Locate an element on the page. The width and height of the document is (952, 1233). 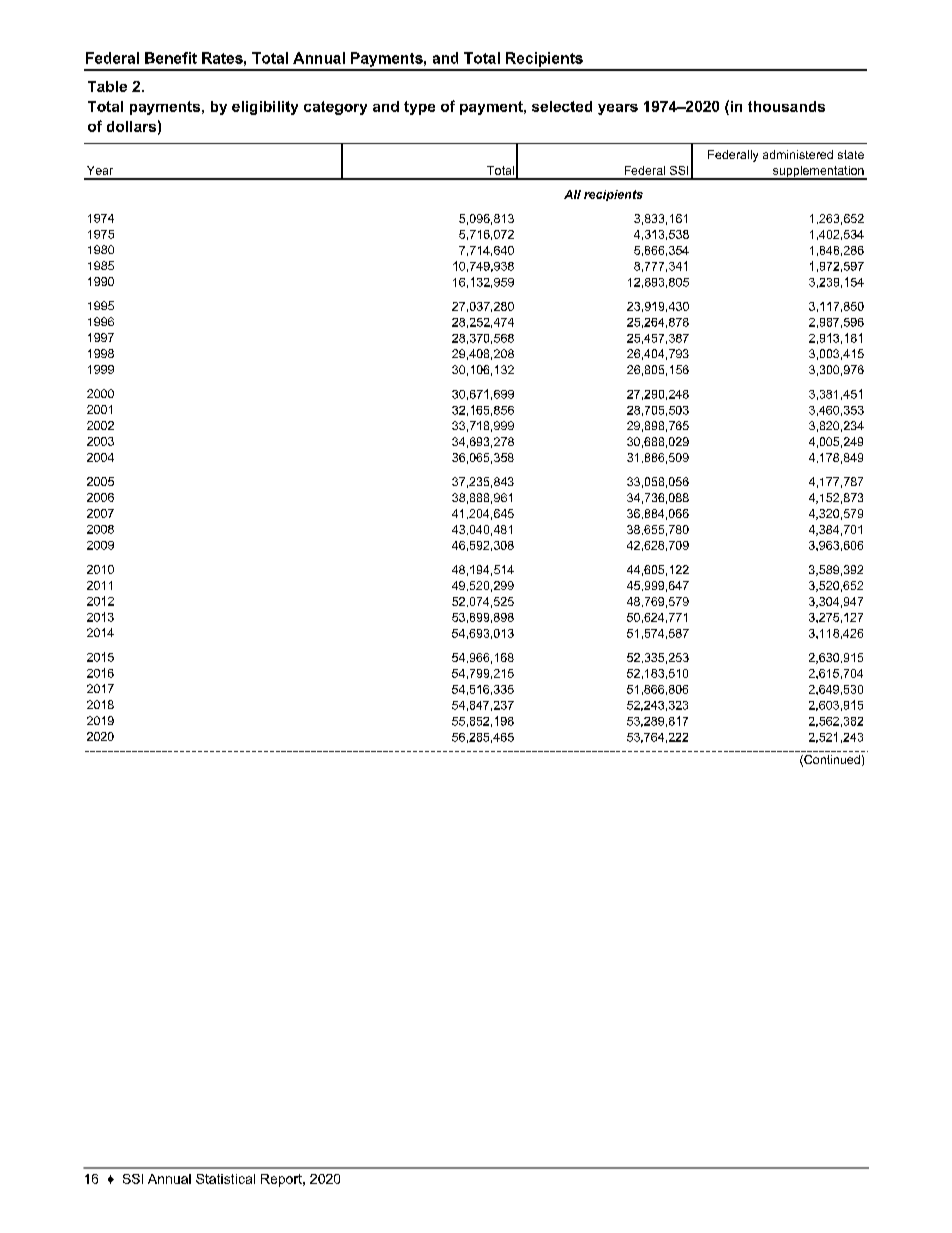
type is located at coordinates (419, 108).
